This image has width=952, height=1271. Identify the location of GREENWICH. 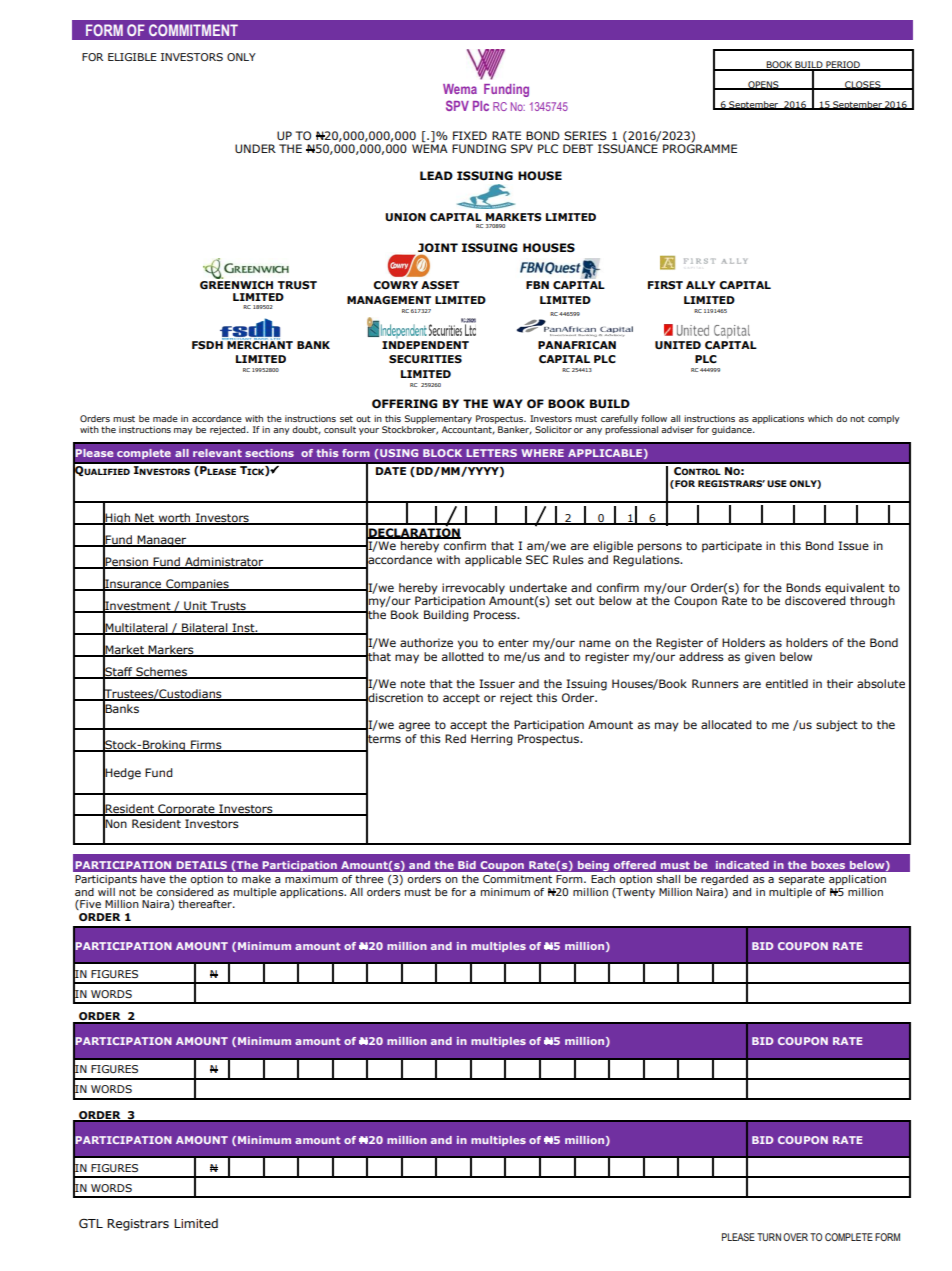
(236, 283).
